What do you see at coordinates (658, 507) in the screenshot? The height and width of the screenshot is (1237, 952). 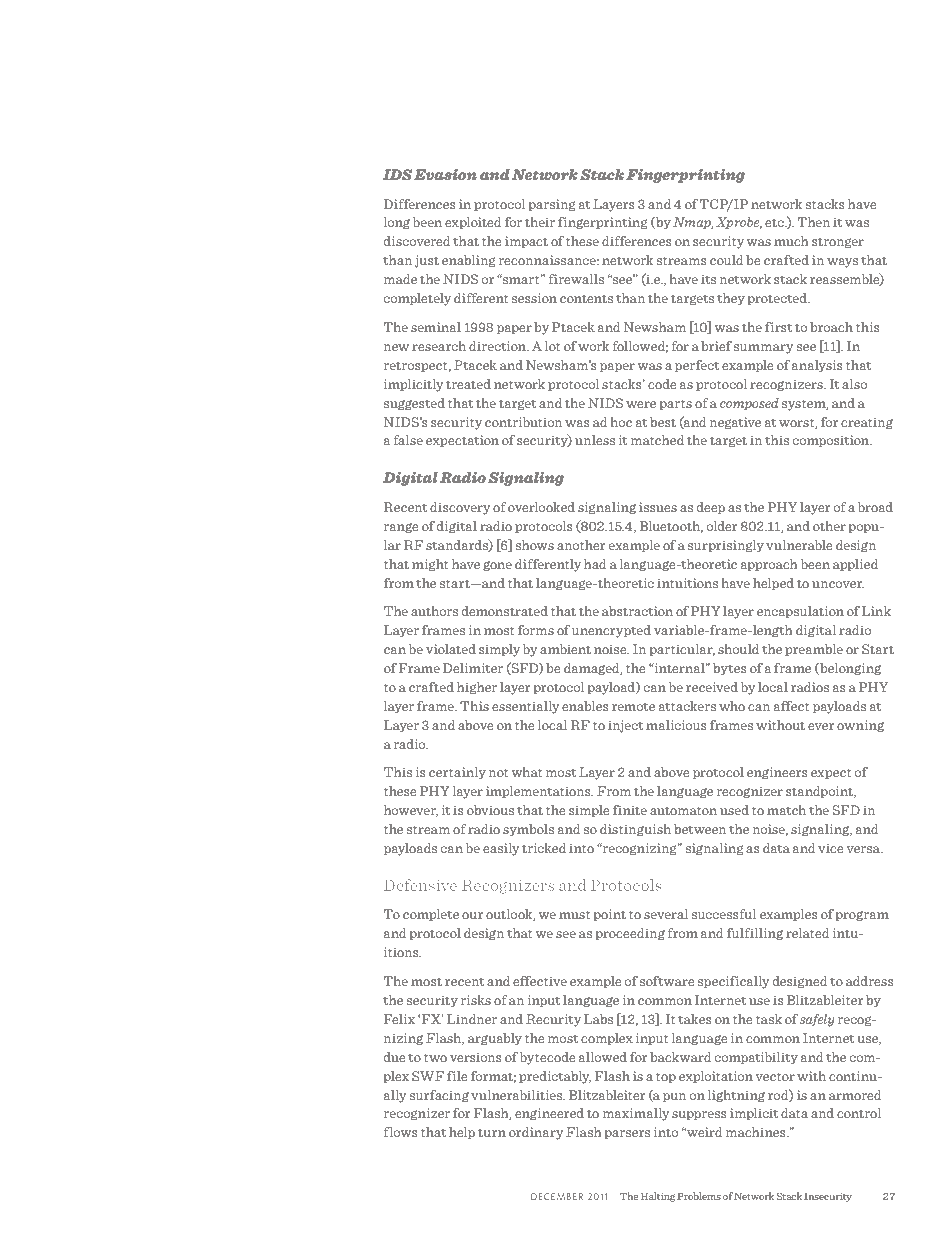 I see `issues` at bounding box center [658, 507].
